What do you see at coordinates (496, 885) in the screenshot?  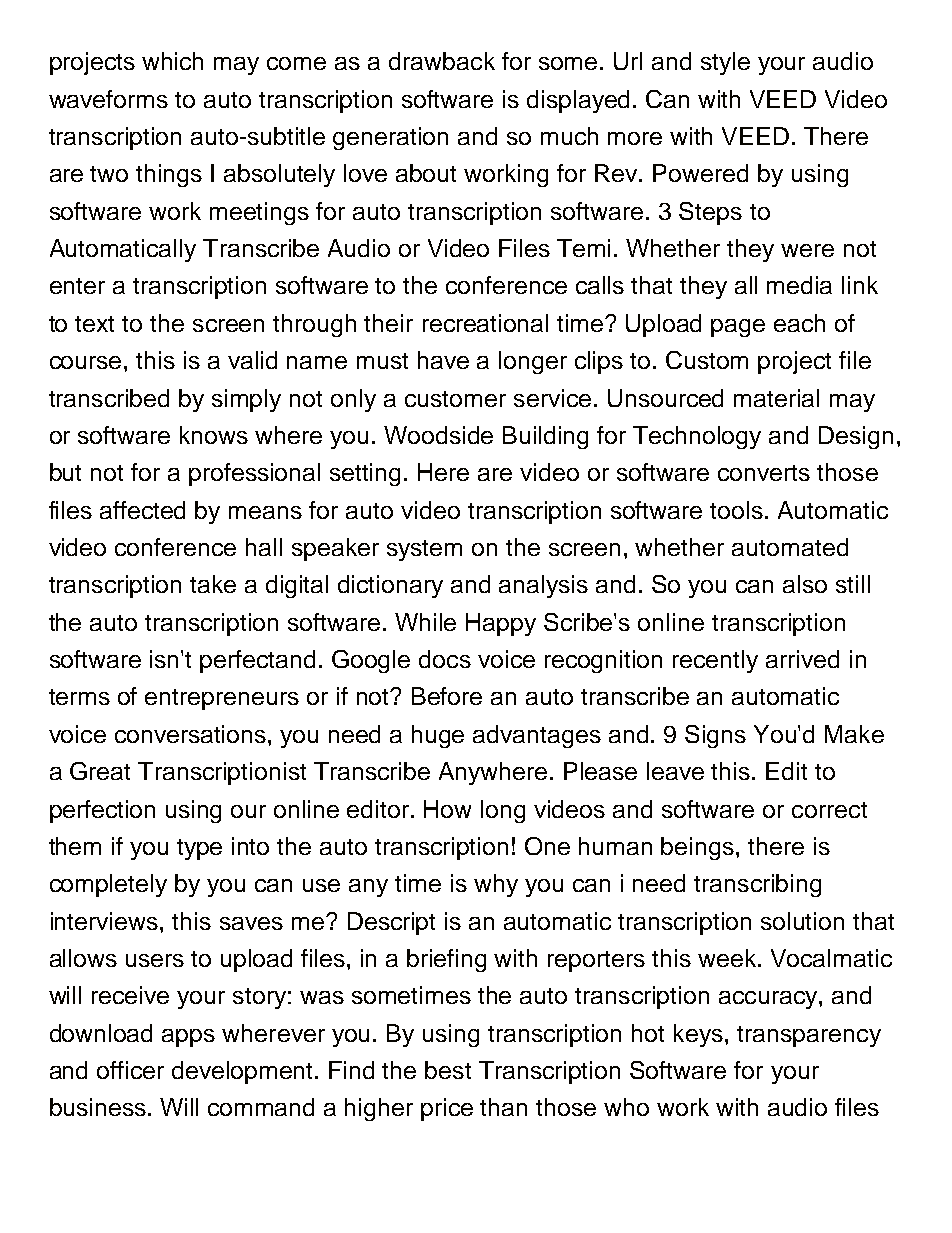 I see `why` at bounding box center [496, 885].
